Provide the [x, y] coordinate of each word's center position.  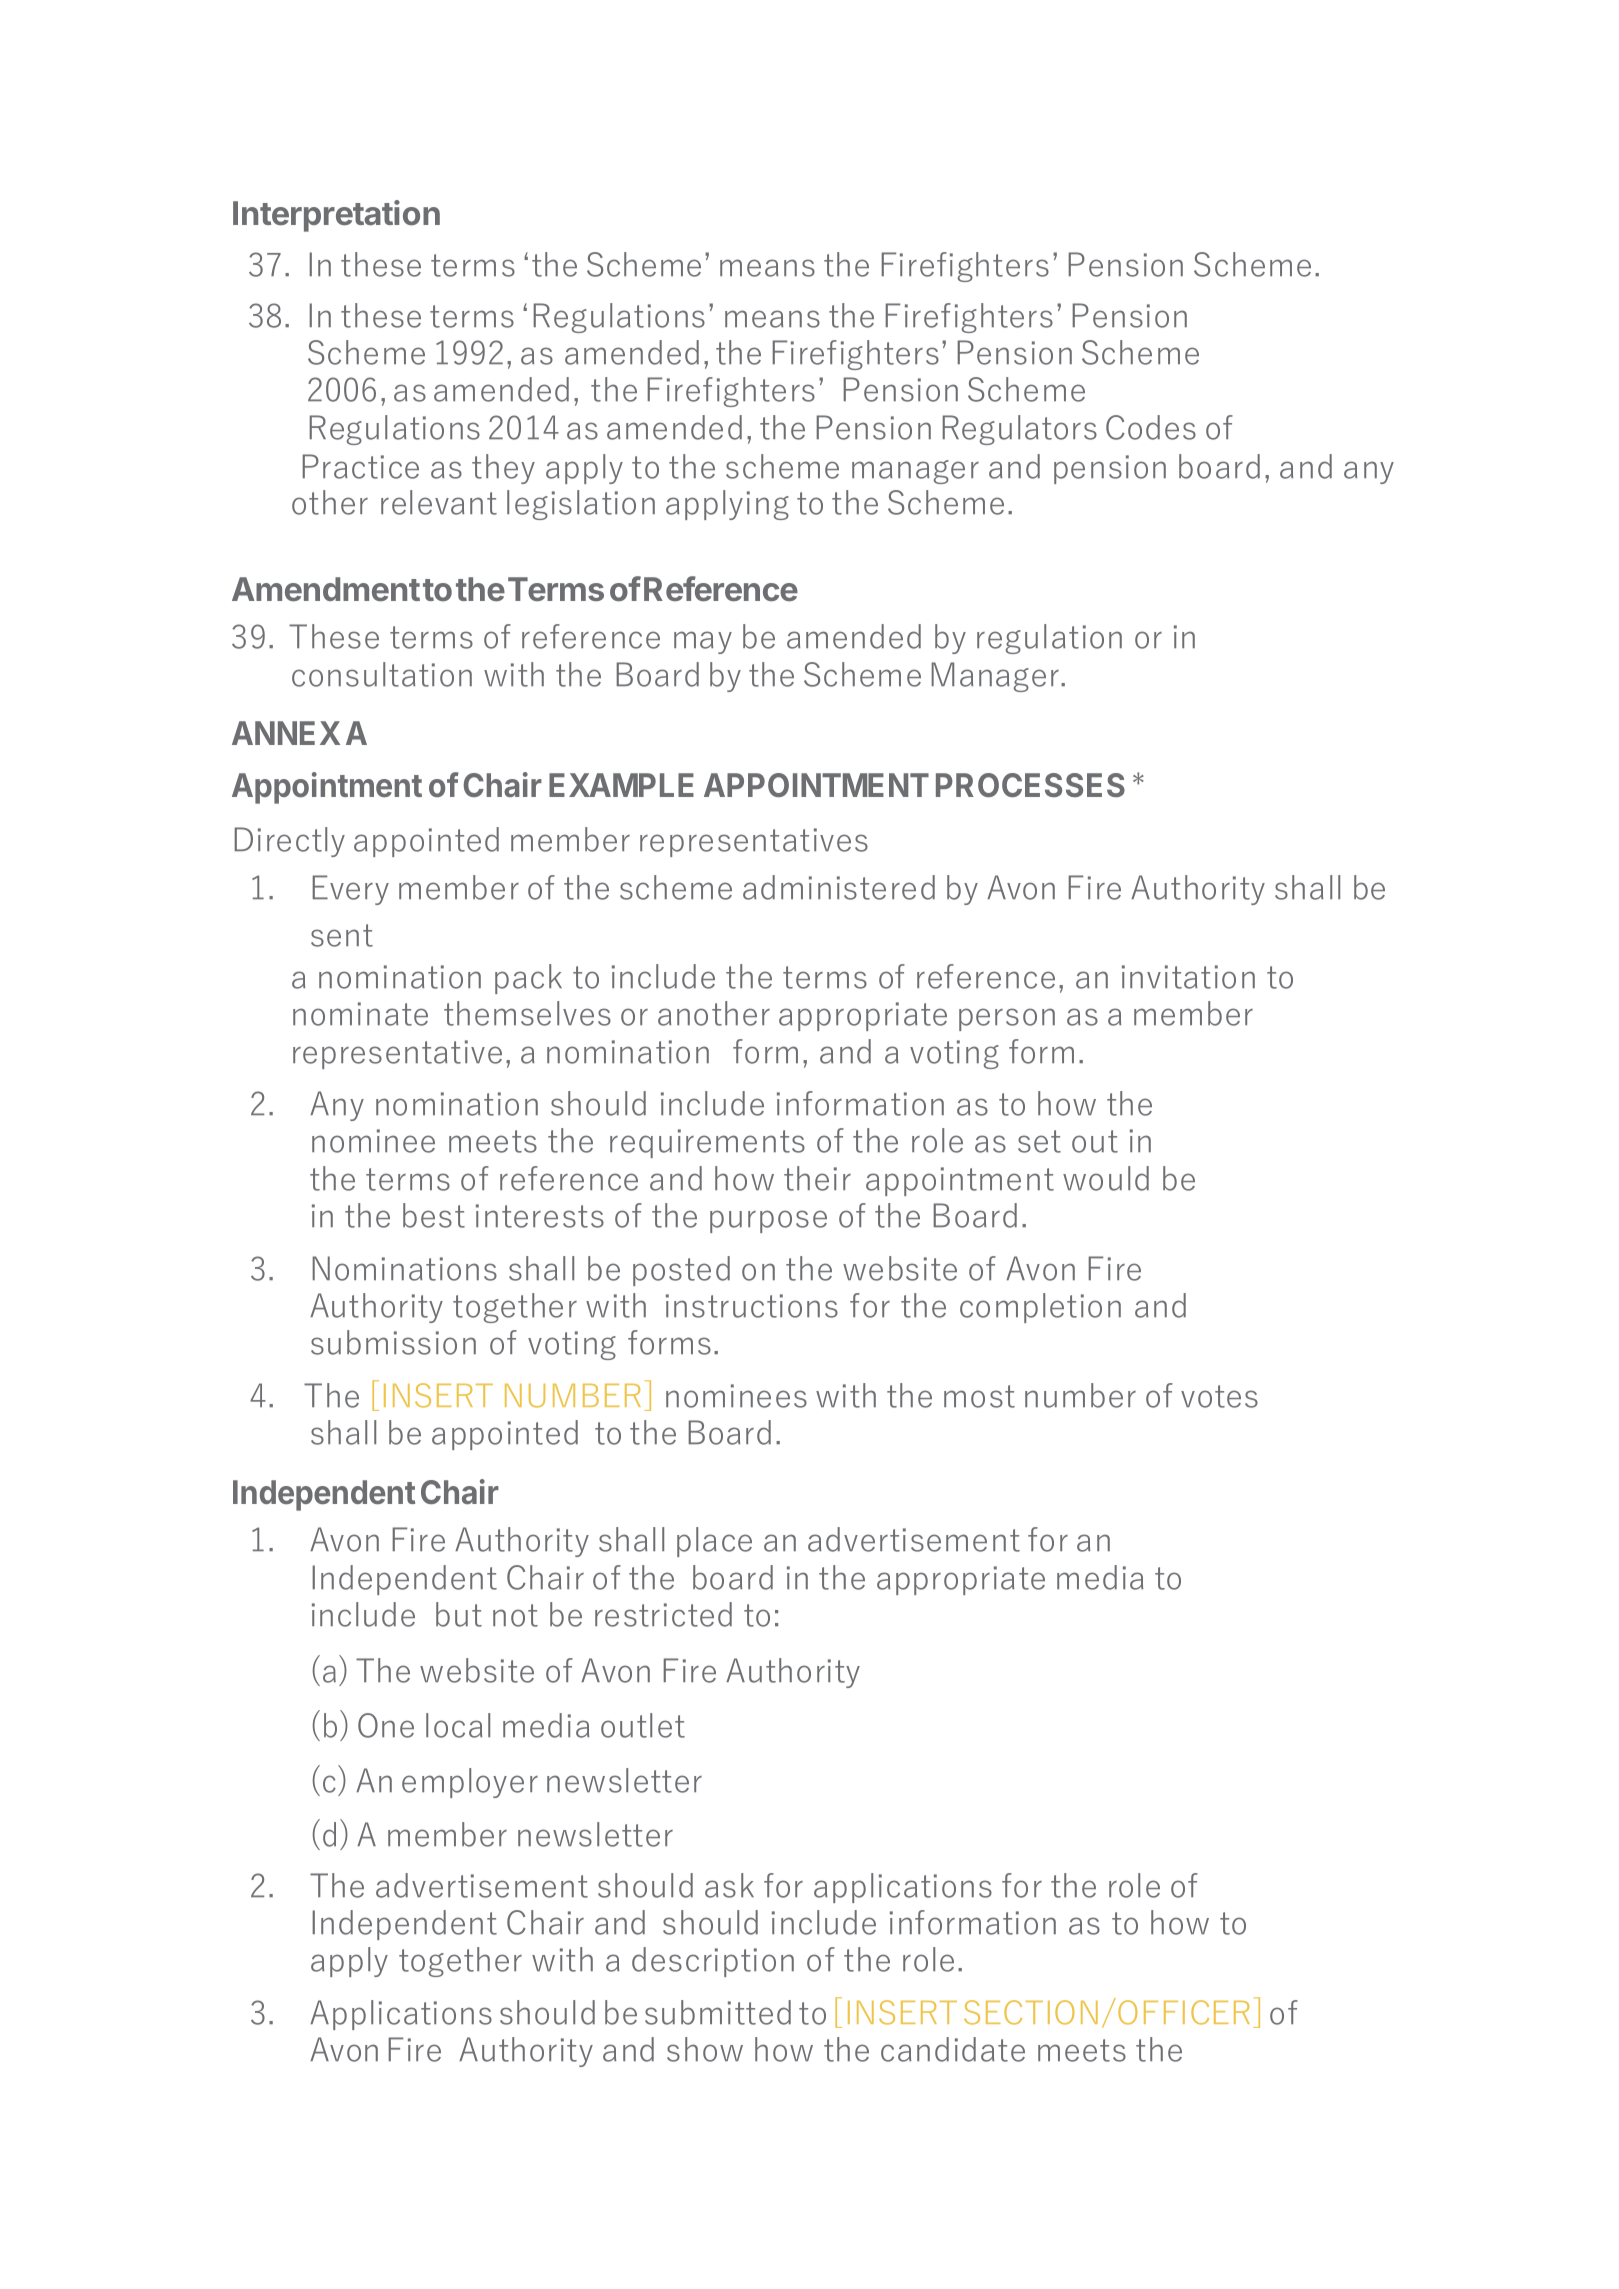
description [713, 1962]
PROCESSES [1030, 785]
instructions [752, 1306]
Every [351, 890]
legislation [581, 505]
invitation [1188, 977]
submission [393, 1342]
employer [470, 1783]
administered [839, 887]
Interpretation [336, 216]
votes [1219, 1396]
